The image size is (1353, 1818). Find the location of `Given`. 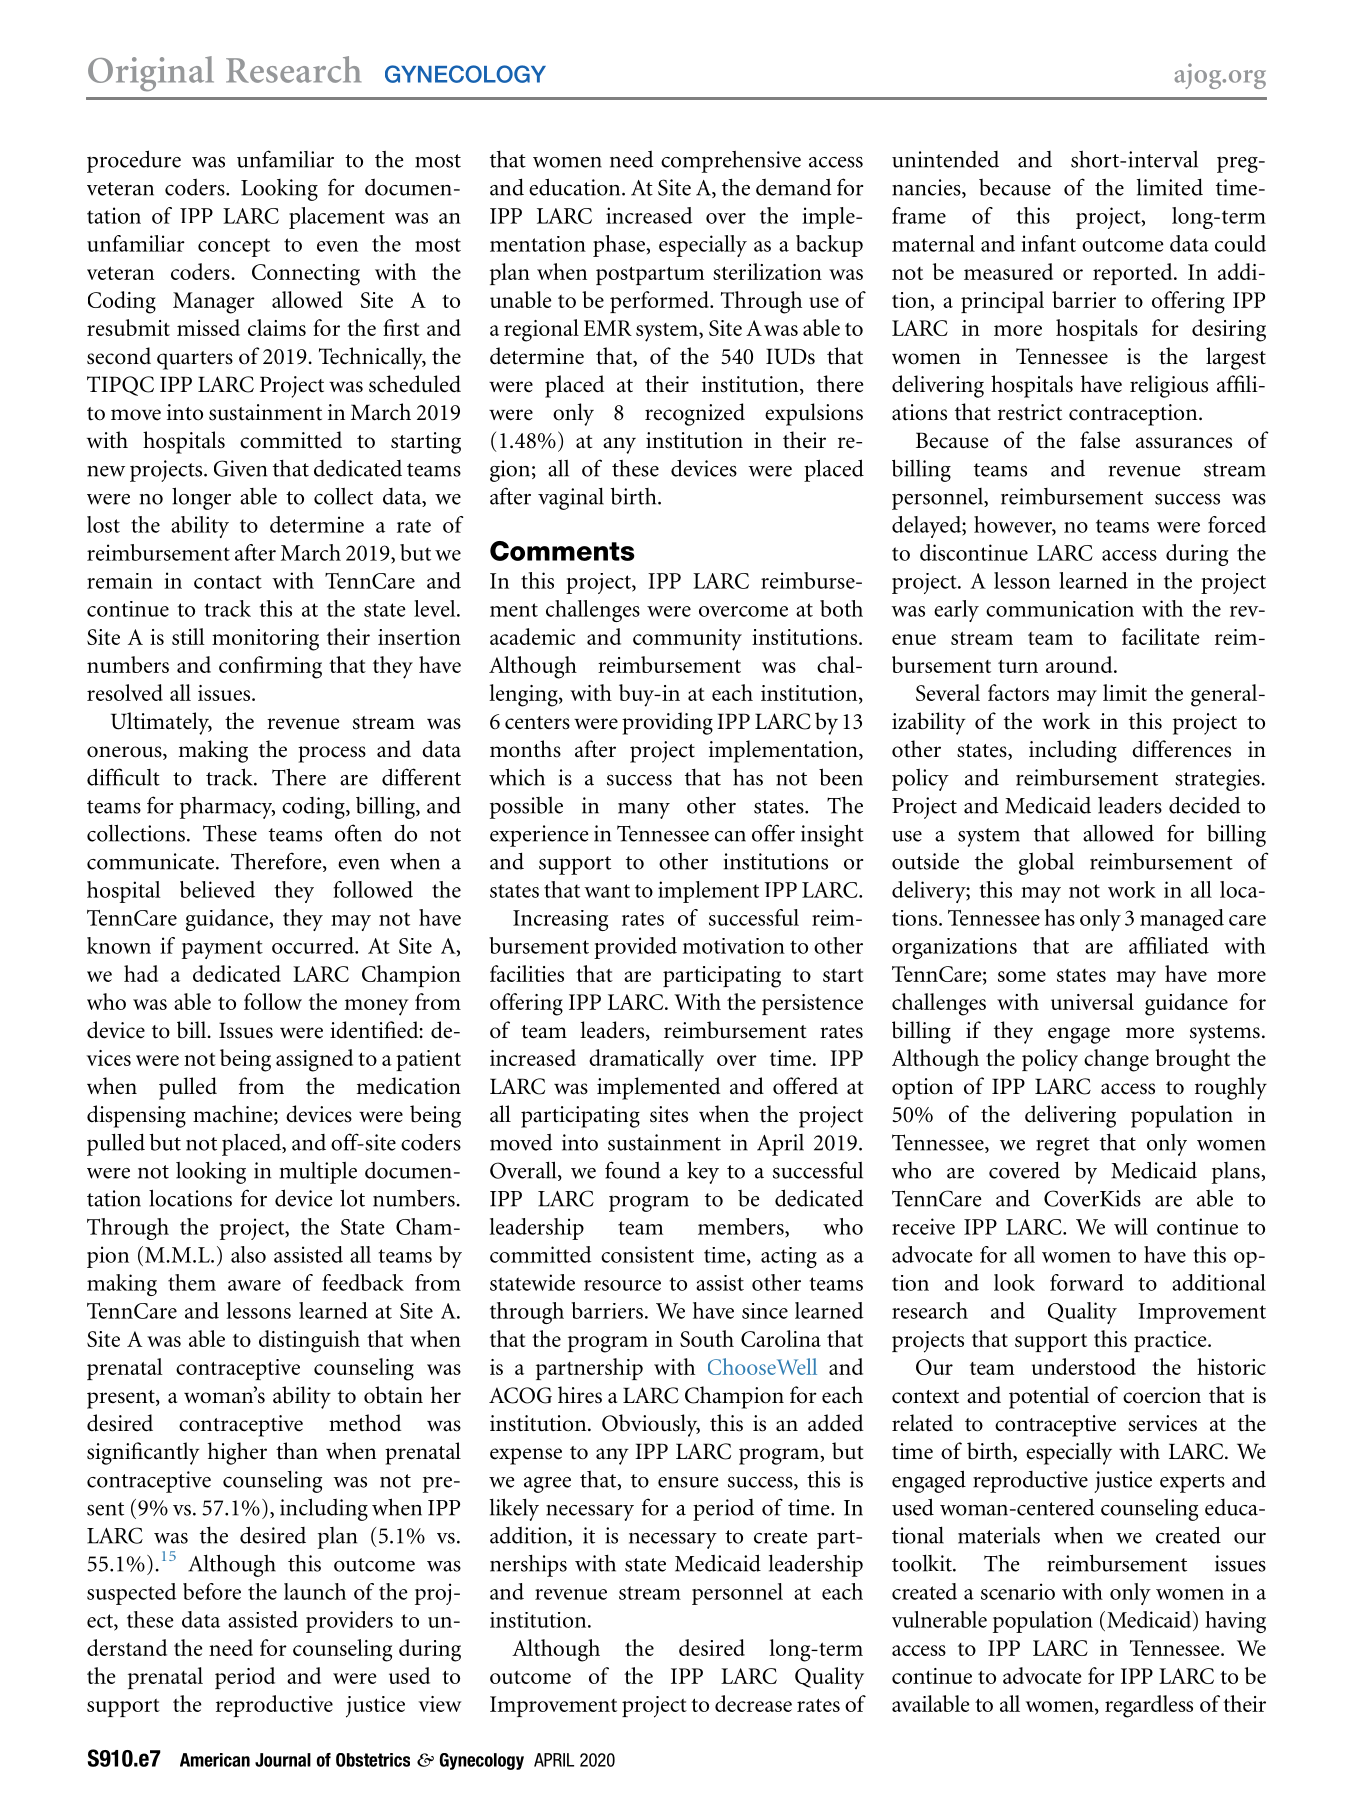

Given is located at coordinates (240, 468).
